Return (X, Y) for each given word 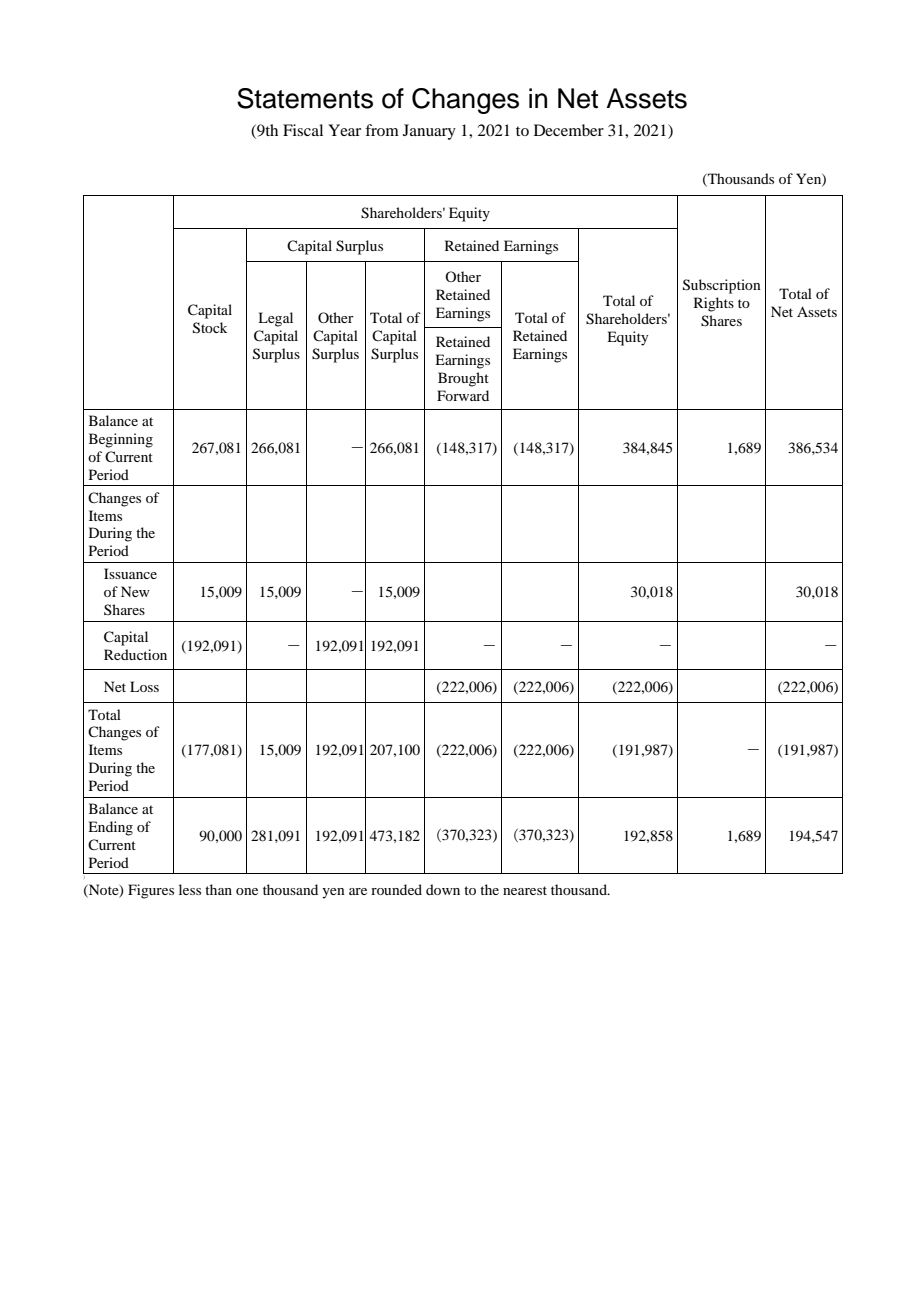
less (190, 889)
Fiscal (303, 130)
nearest (525, 890)
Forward (463, 395)
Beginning (121, 440)
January (429, 132)
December (569, 130)
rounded (396, 889)
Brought (463, 379)
